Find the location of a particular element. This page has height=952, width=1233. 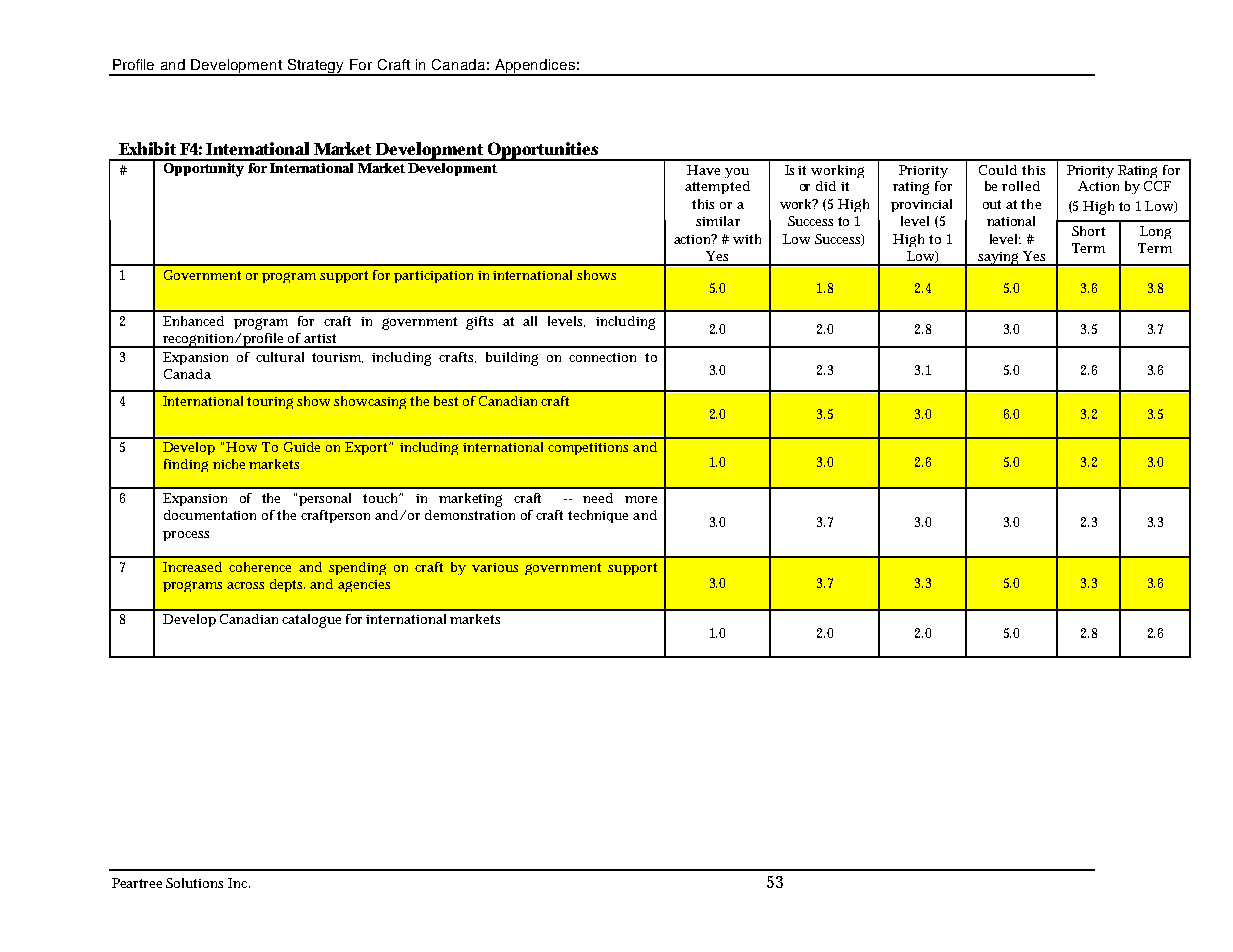

Opportunities is located at coordinates (543, 151).
